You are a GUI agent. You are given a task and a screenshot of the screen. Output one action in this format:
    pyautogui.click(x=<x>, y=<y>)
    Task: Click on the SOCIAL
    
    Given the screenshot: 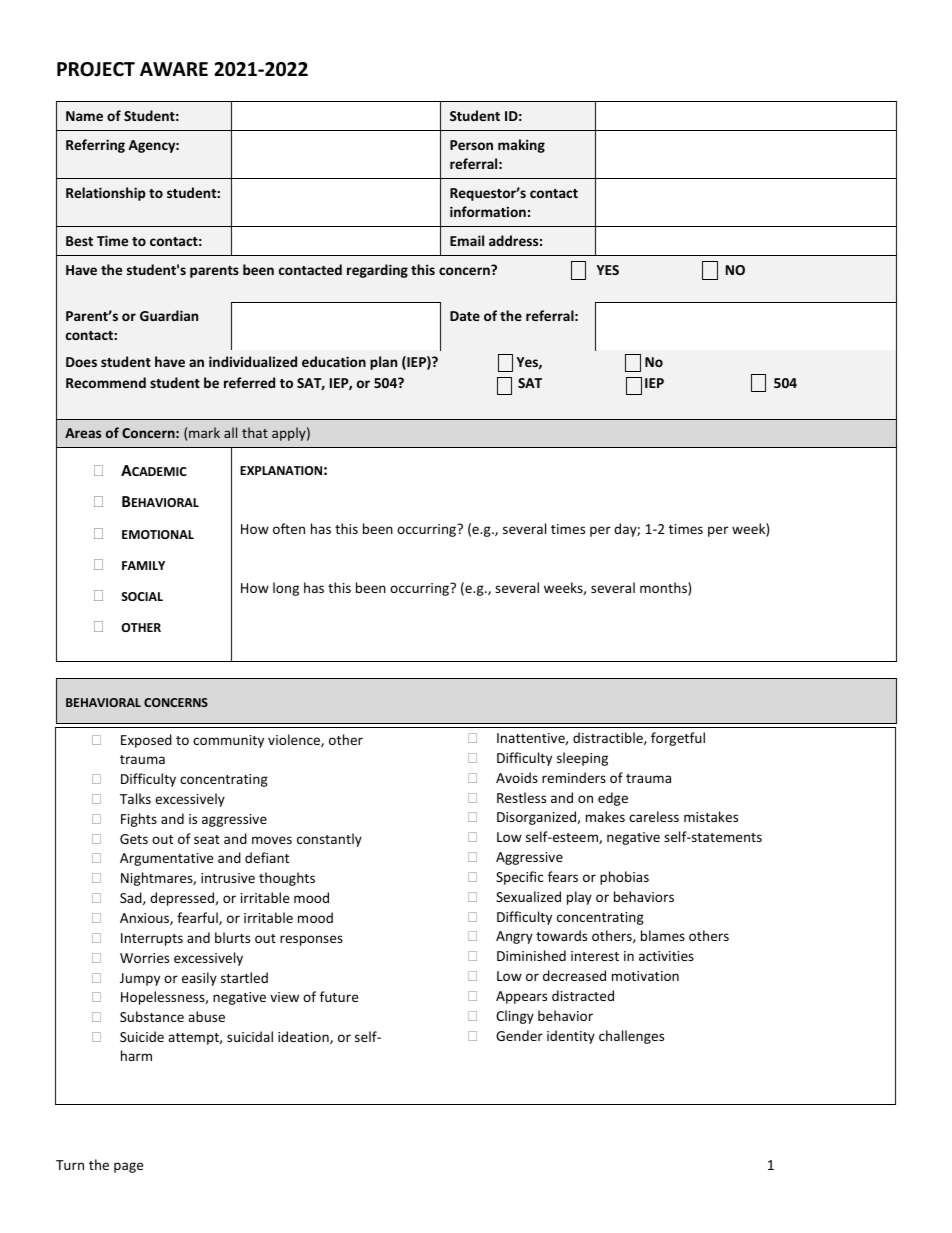 What is the action you would take?
    pyautogui.click(x=142, y=596)
